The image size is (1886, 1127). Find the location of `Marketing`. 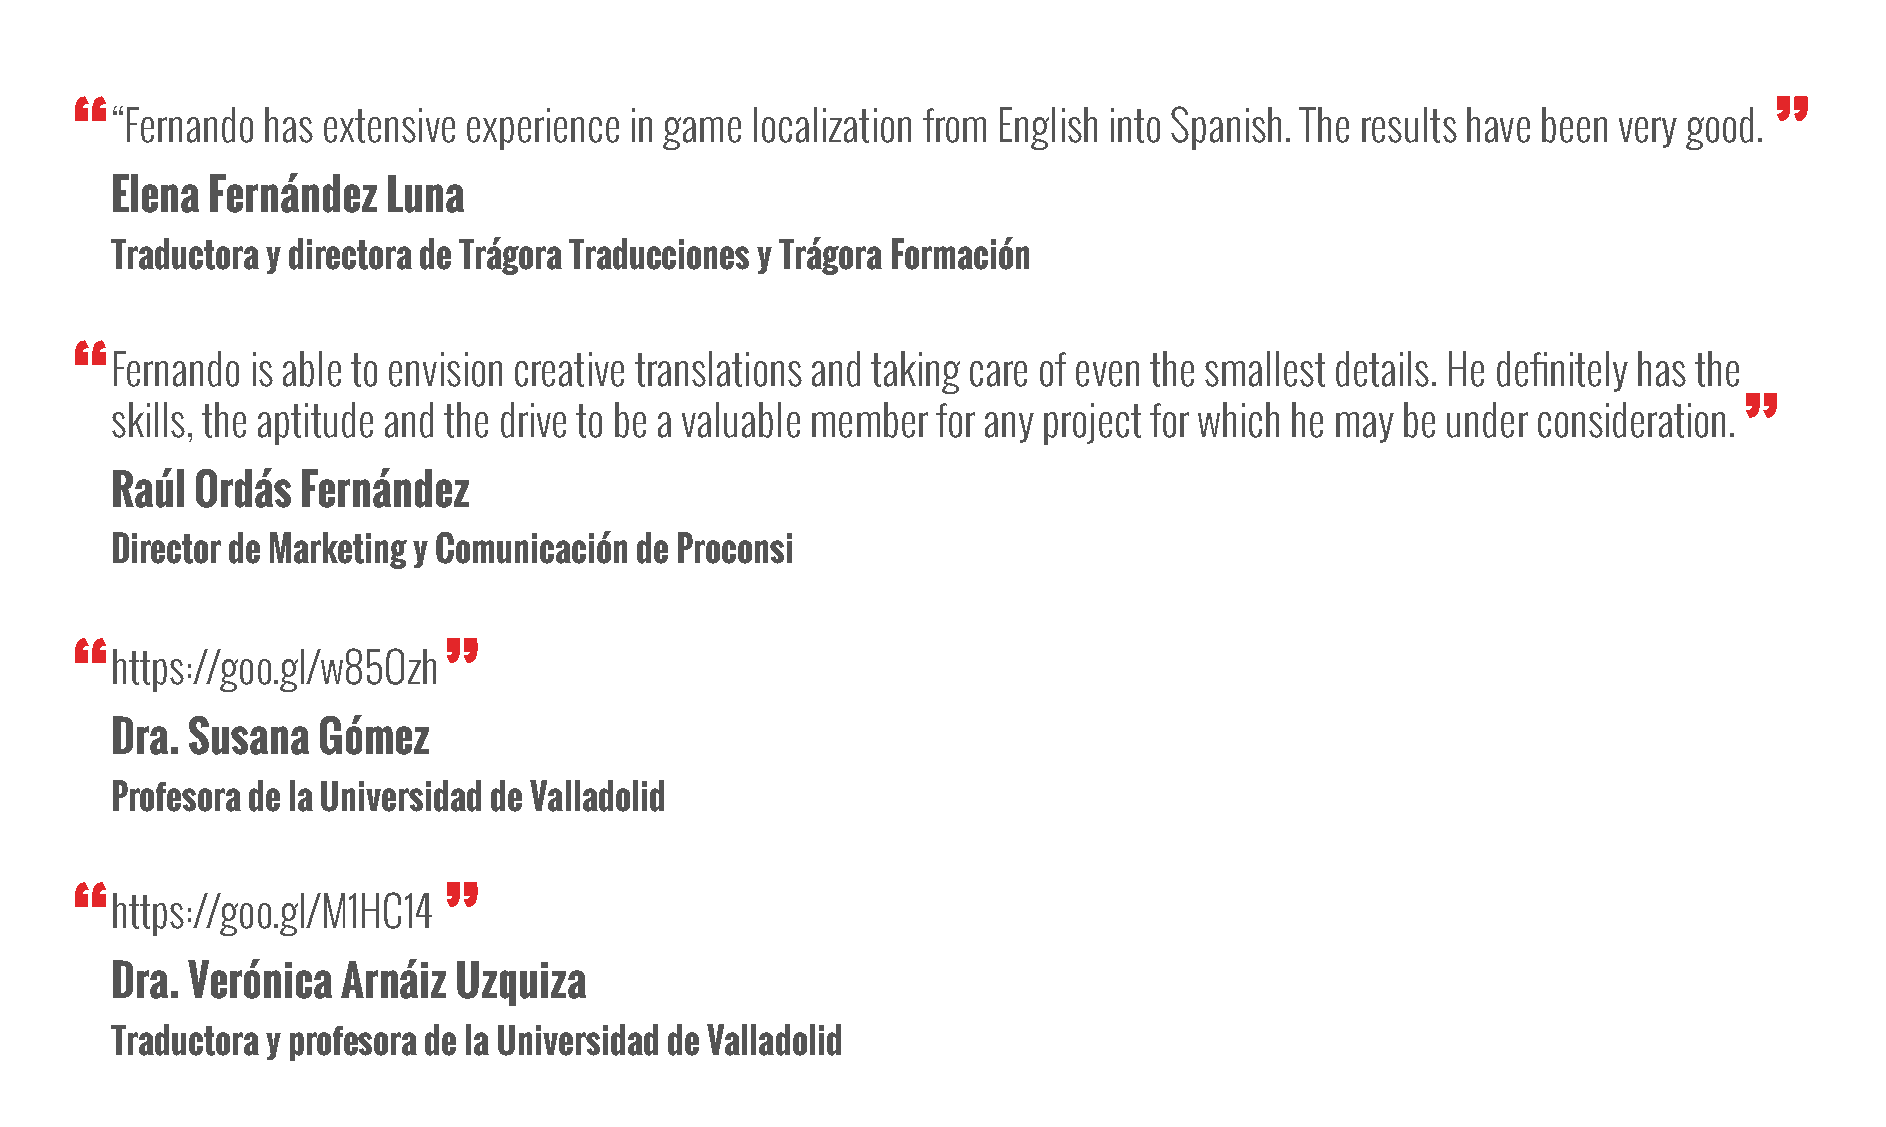

Marketing is located at coordinates (338, 550).
